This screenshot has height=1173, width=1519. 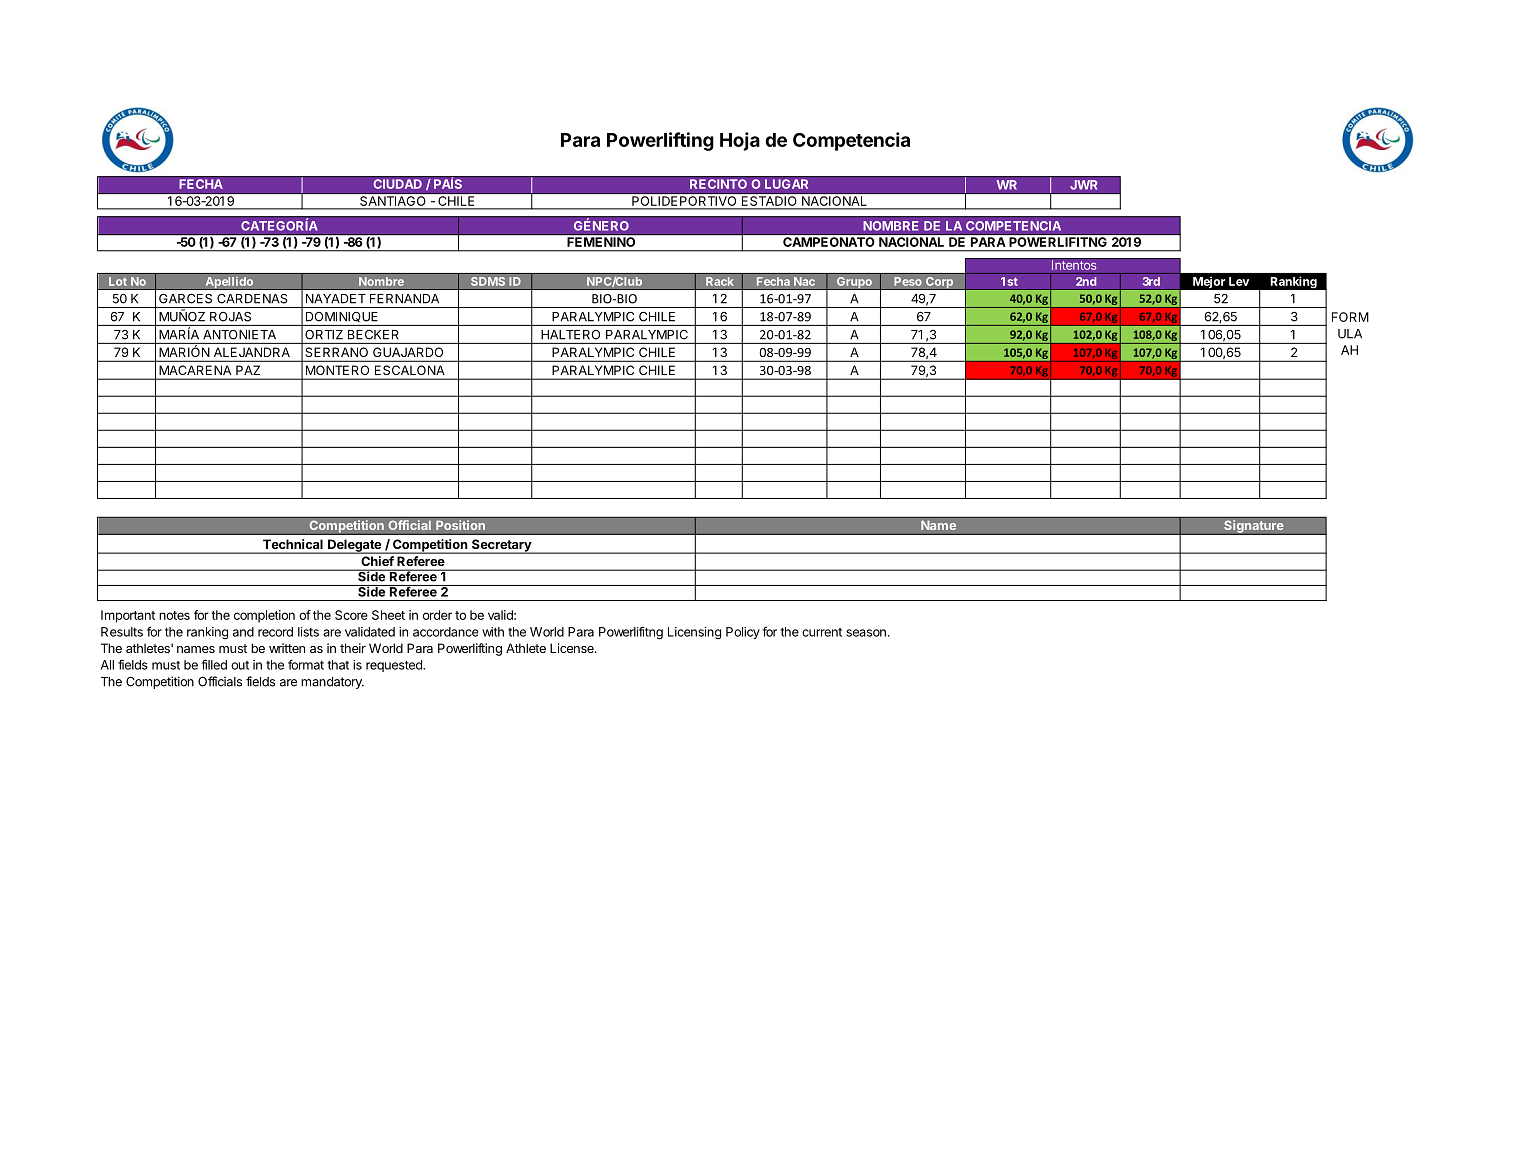 I want to click on Secretary, so click(x=501, y=546).
